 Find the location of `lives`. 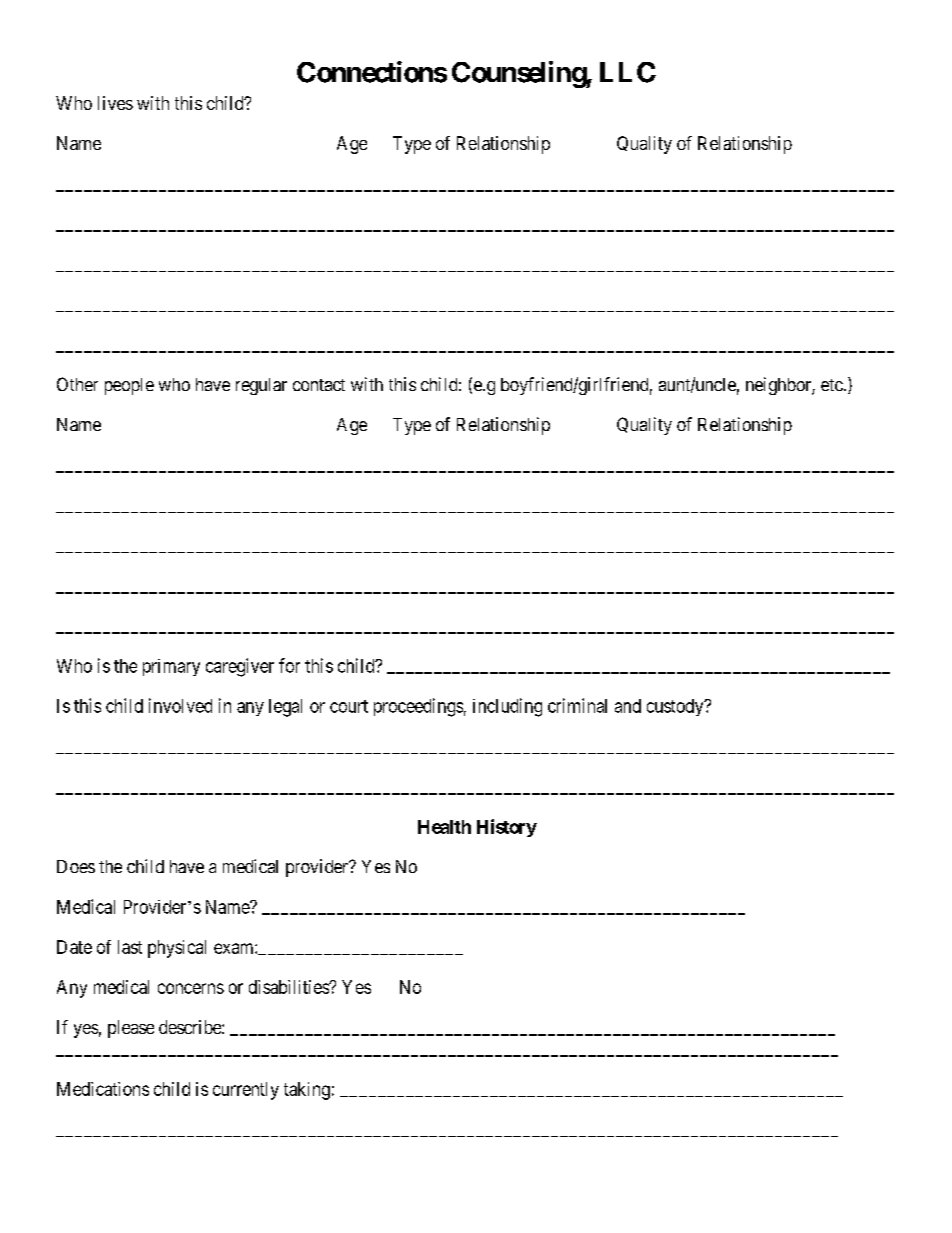

lives is located at coordinates (115, 103).
